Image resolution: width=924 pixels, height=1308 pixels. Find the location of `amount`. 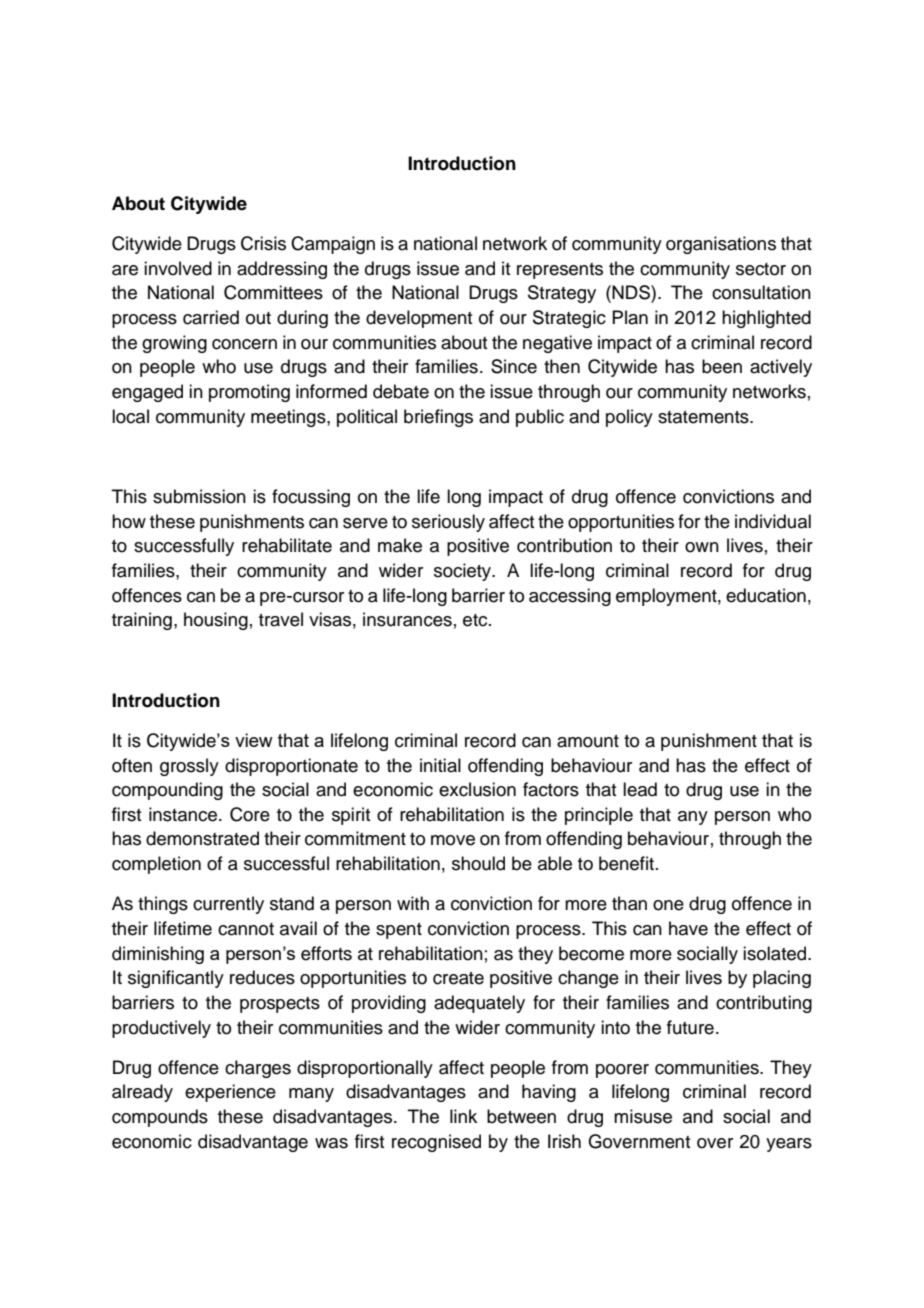

amount is located at coordinates (588, 741).
